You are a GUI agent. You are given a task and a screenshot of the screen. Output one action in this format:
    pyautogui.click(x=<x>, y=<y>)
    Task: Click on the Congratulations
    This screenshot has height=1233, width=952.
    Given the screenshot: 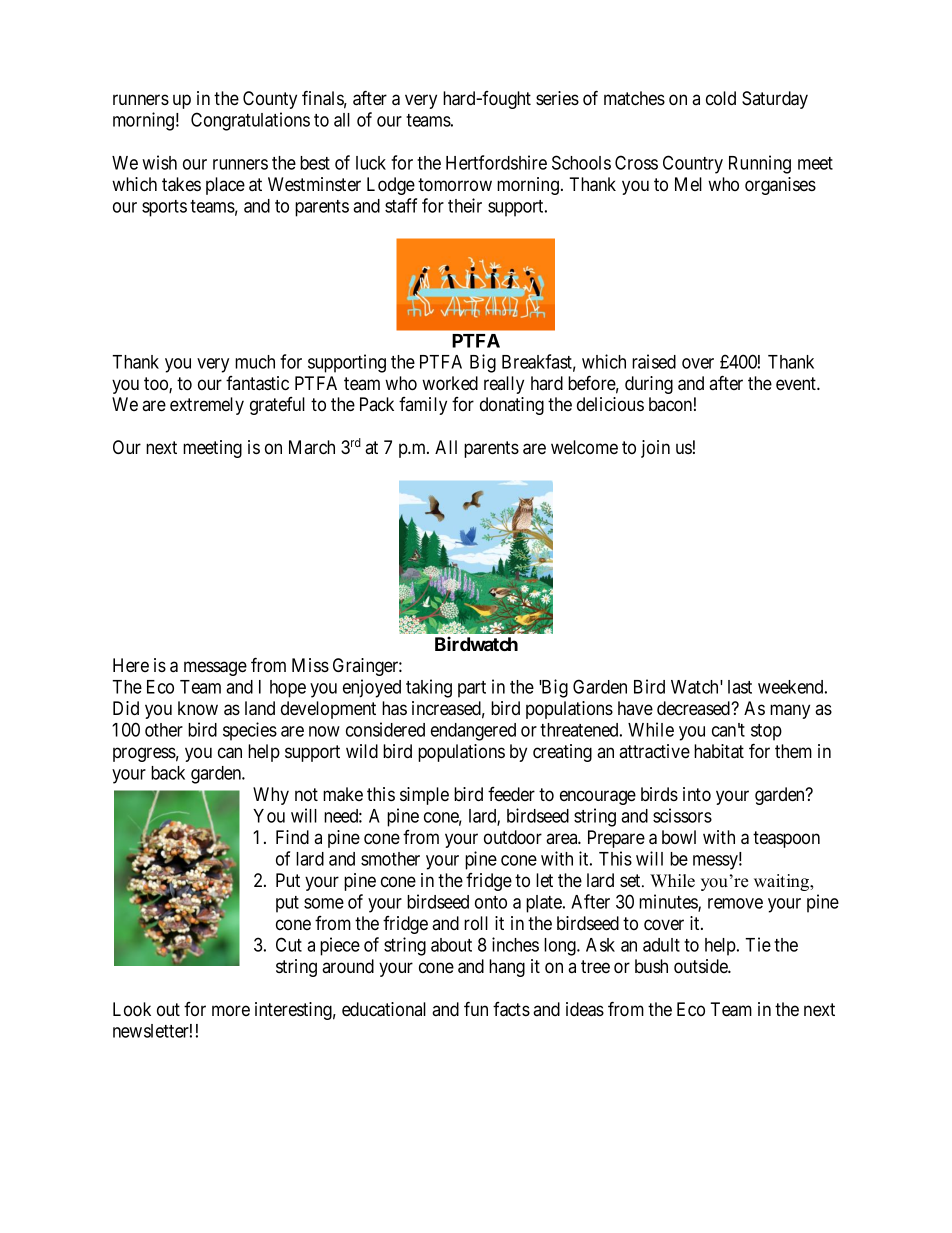 What is the action you would take?
    pyautogui.click(x=250, y=121)
